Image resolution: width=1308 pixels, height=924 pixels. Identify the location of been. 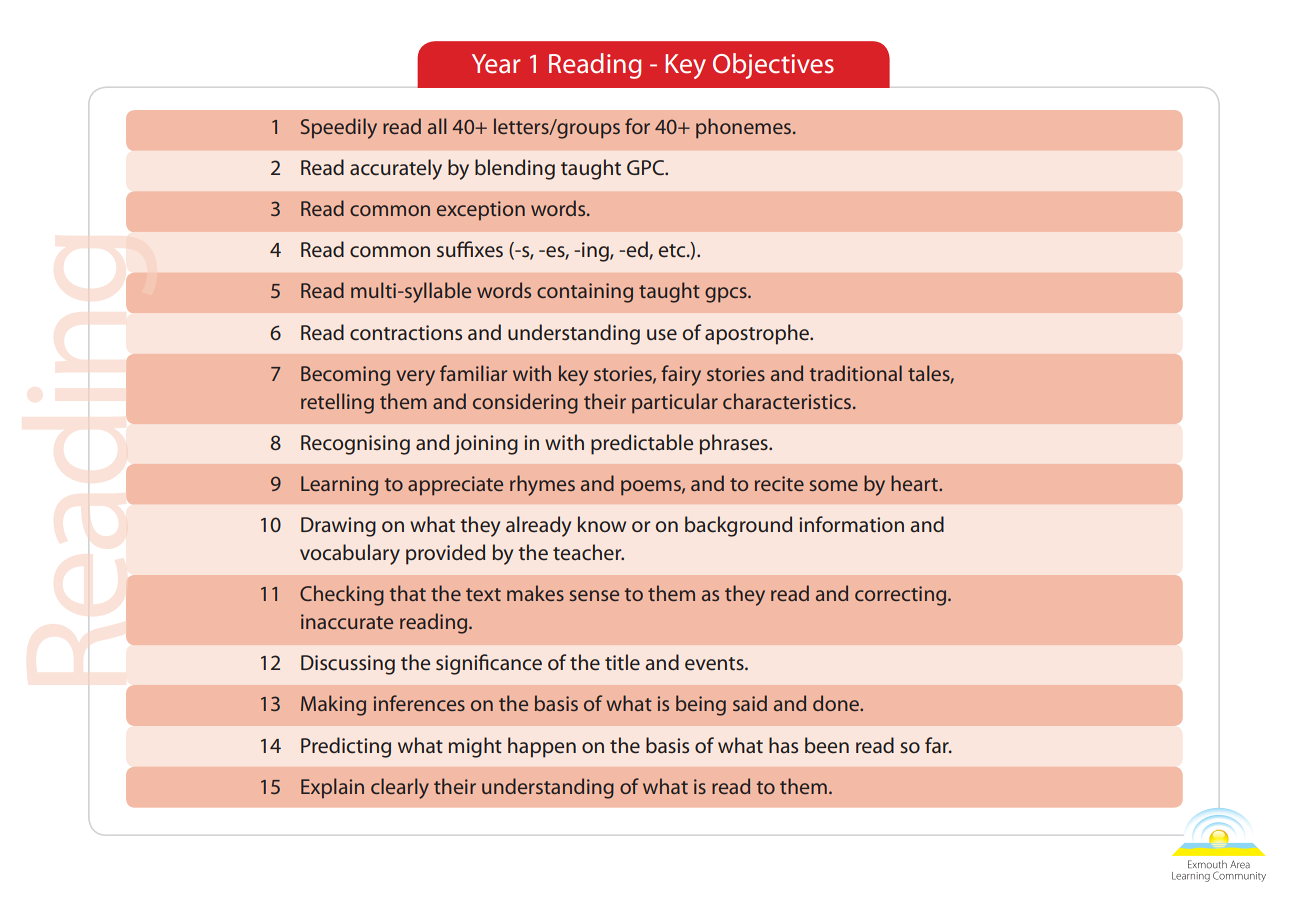
(827, 745).
